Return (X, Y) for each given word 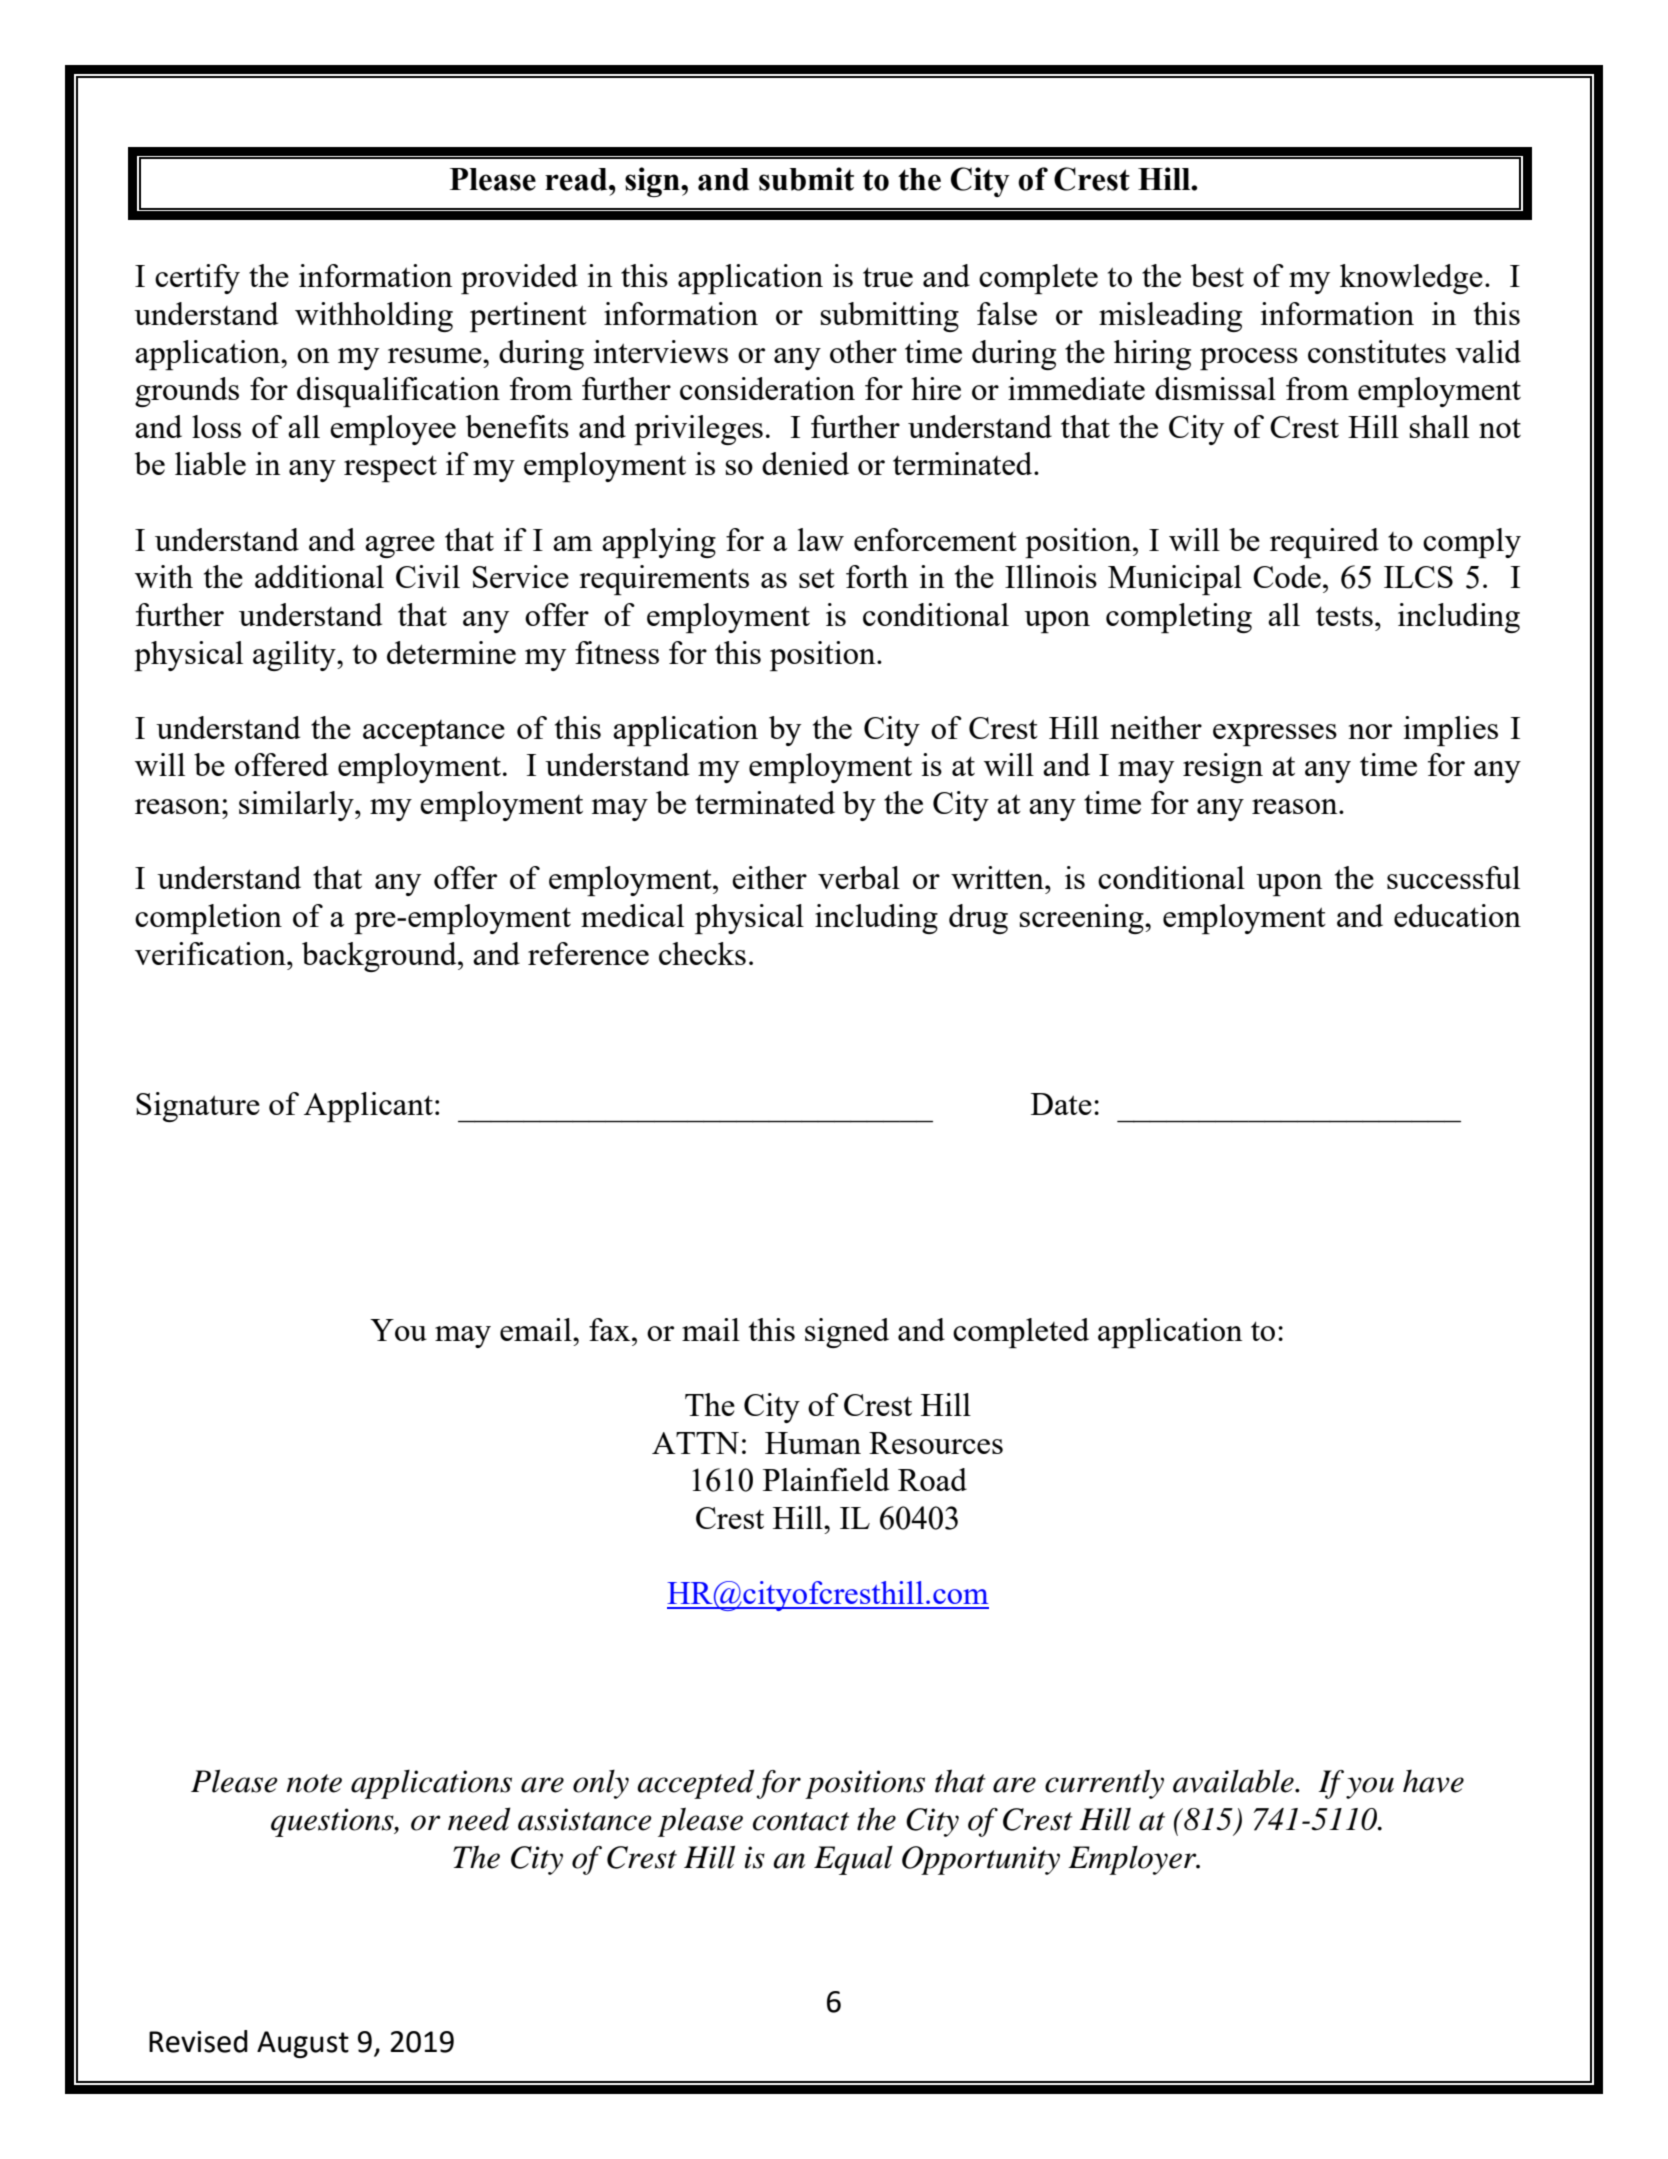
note (314, 1783)
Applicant (368, 1107)
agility (295, 656)
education (1457, 915)
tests (1344, 616)
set (817, 578)
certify (197, 279)
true (888, 277)
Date (1061, 1104)
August (303, 2044)
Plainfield (826, 1479)
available (1234, 1781)
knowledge (1411, 279)
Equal (853, 1860)
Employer (1133, 1860)
